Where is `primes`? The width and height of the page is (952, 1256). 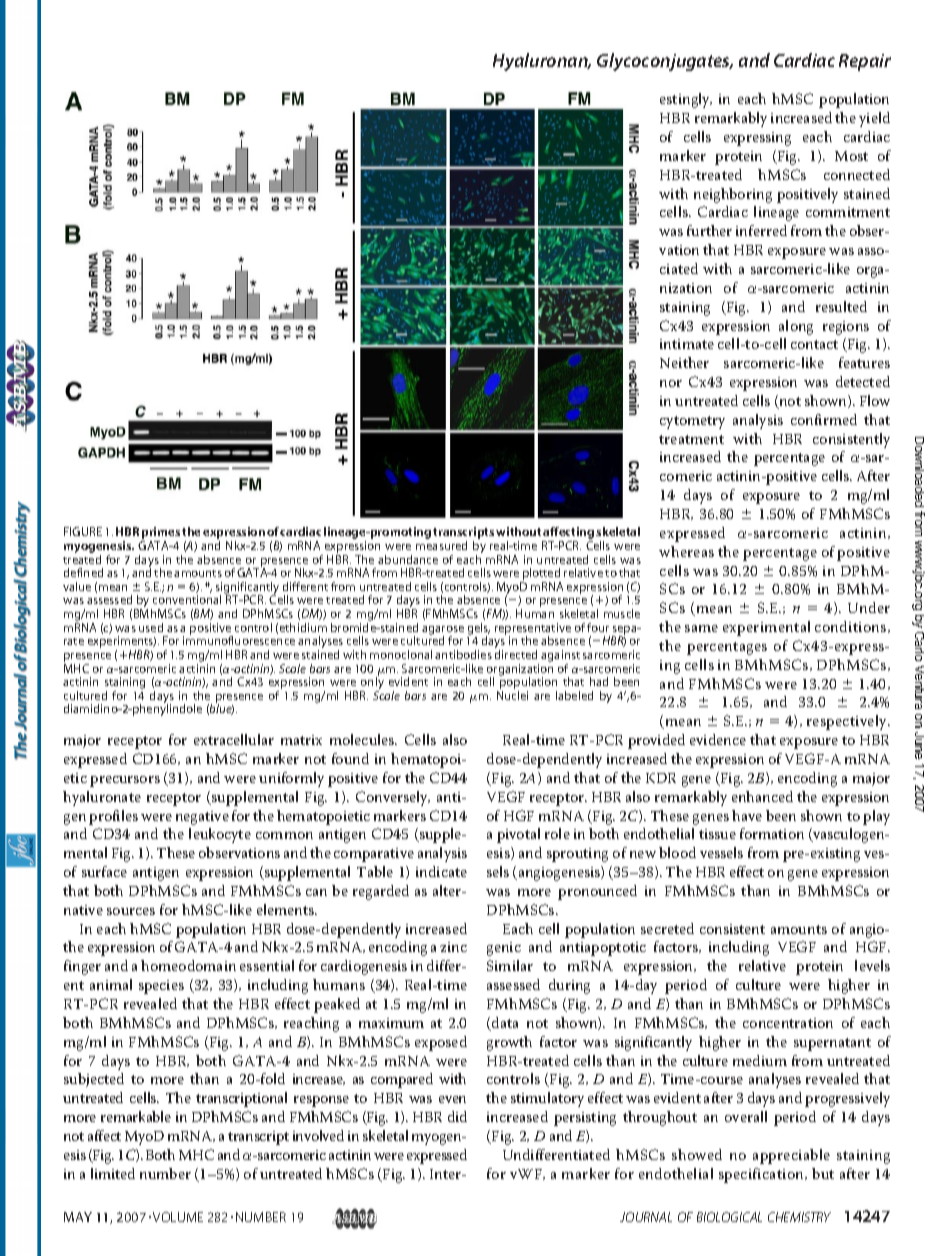 primes is located at coordinates (160, 534).
